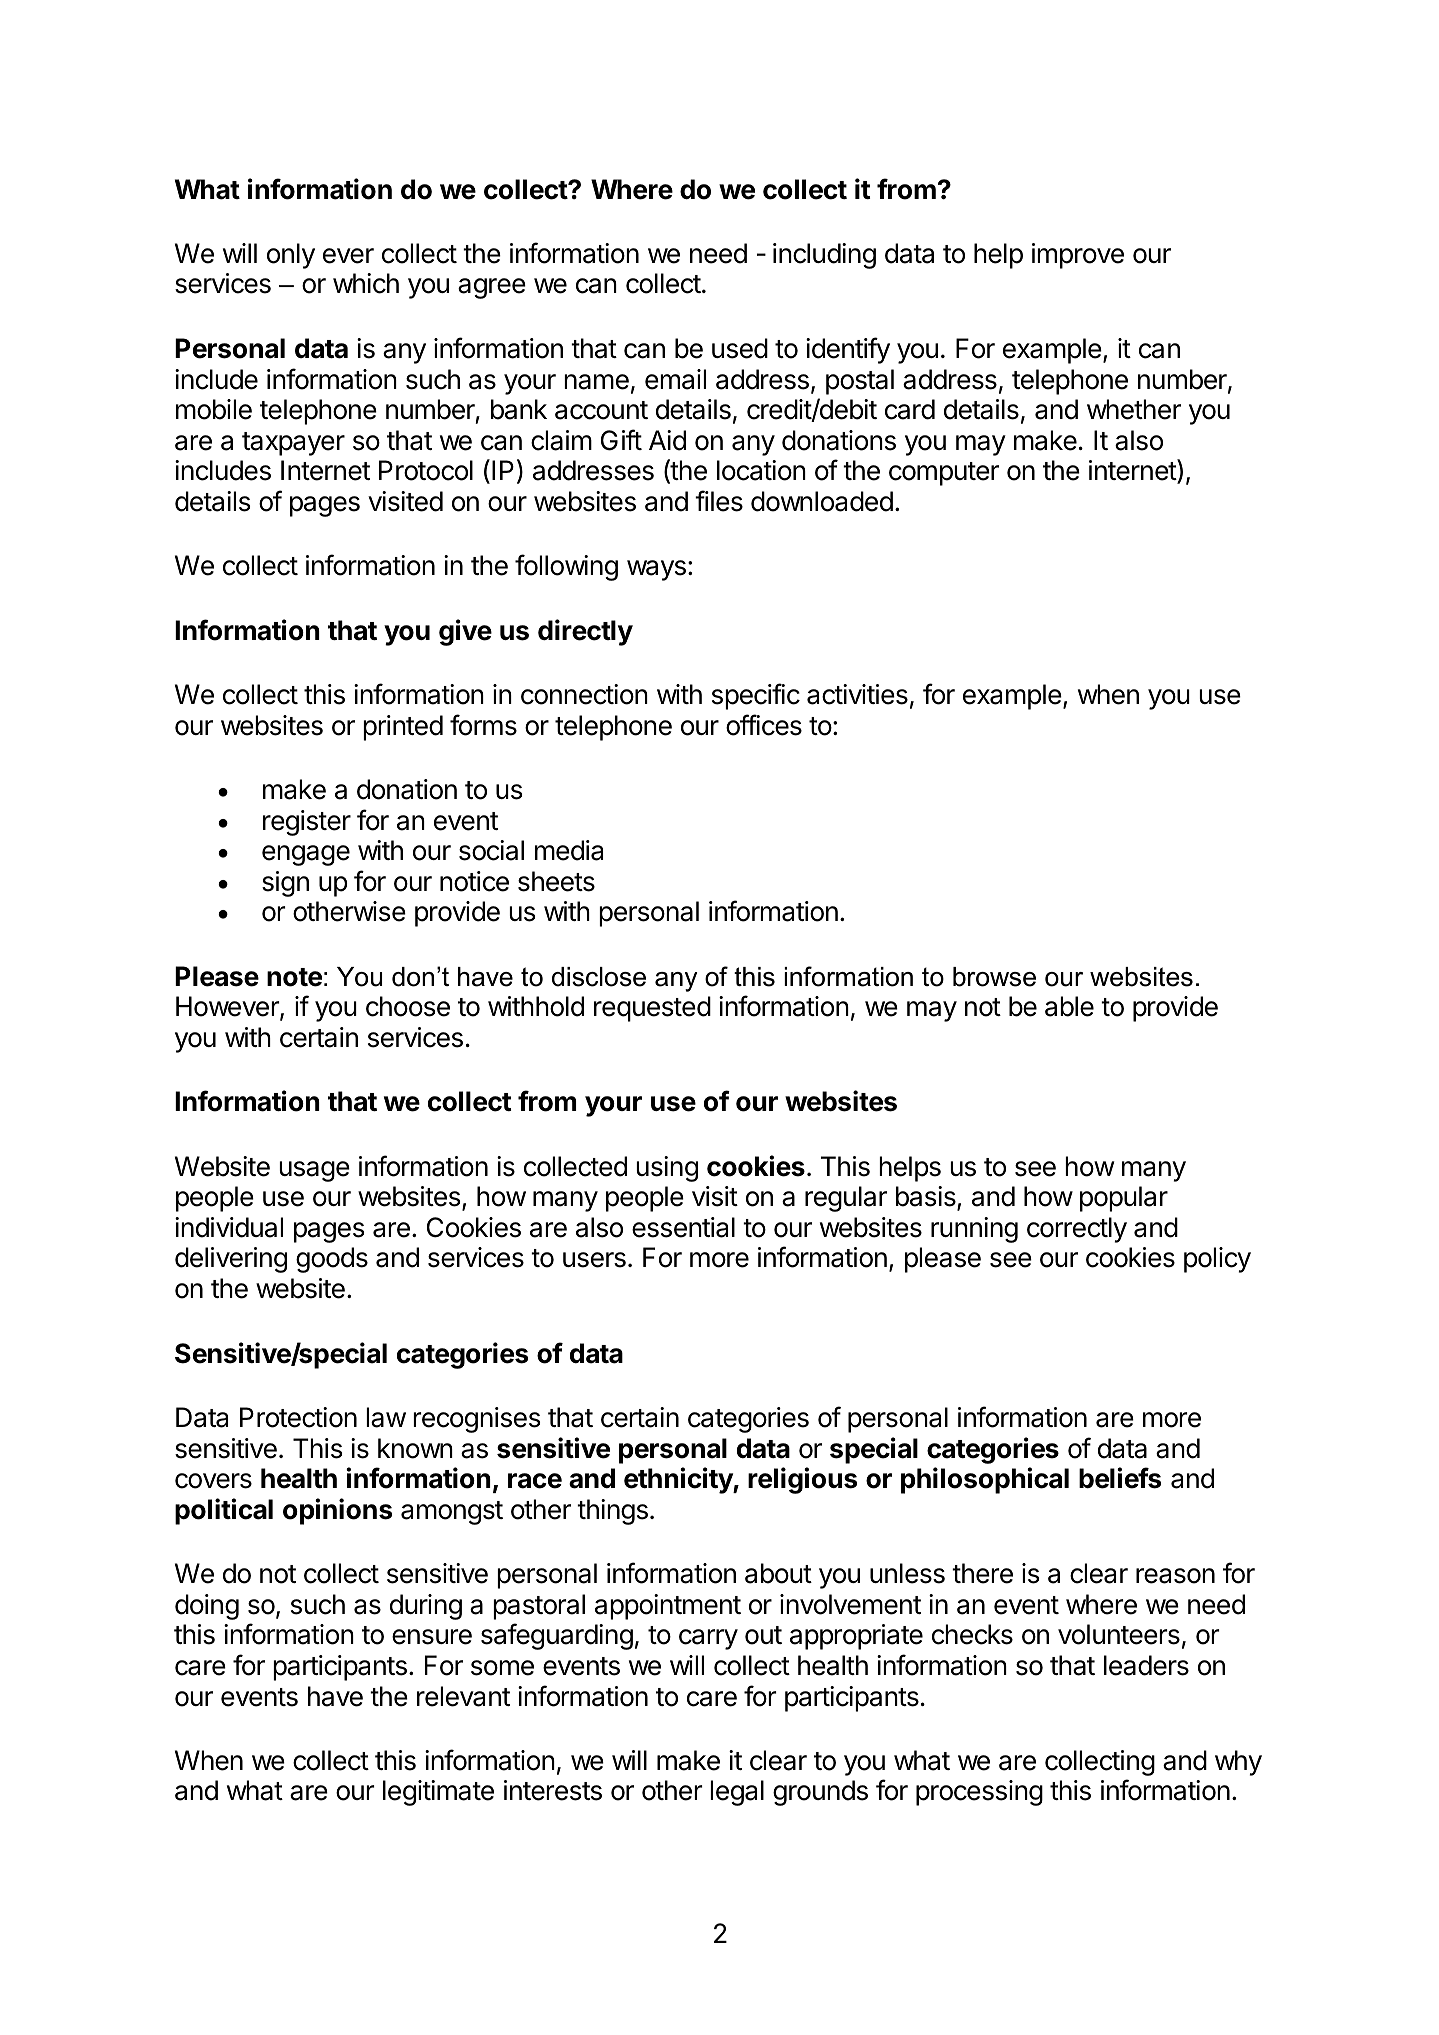 The width and height of the screenshot is (1439, 2035). I want to click on register, so click(307, 823).
